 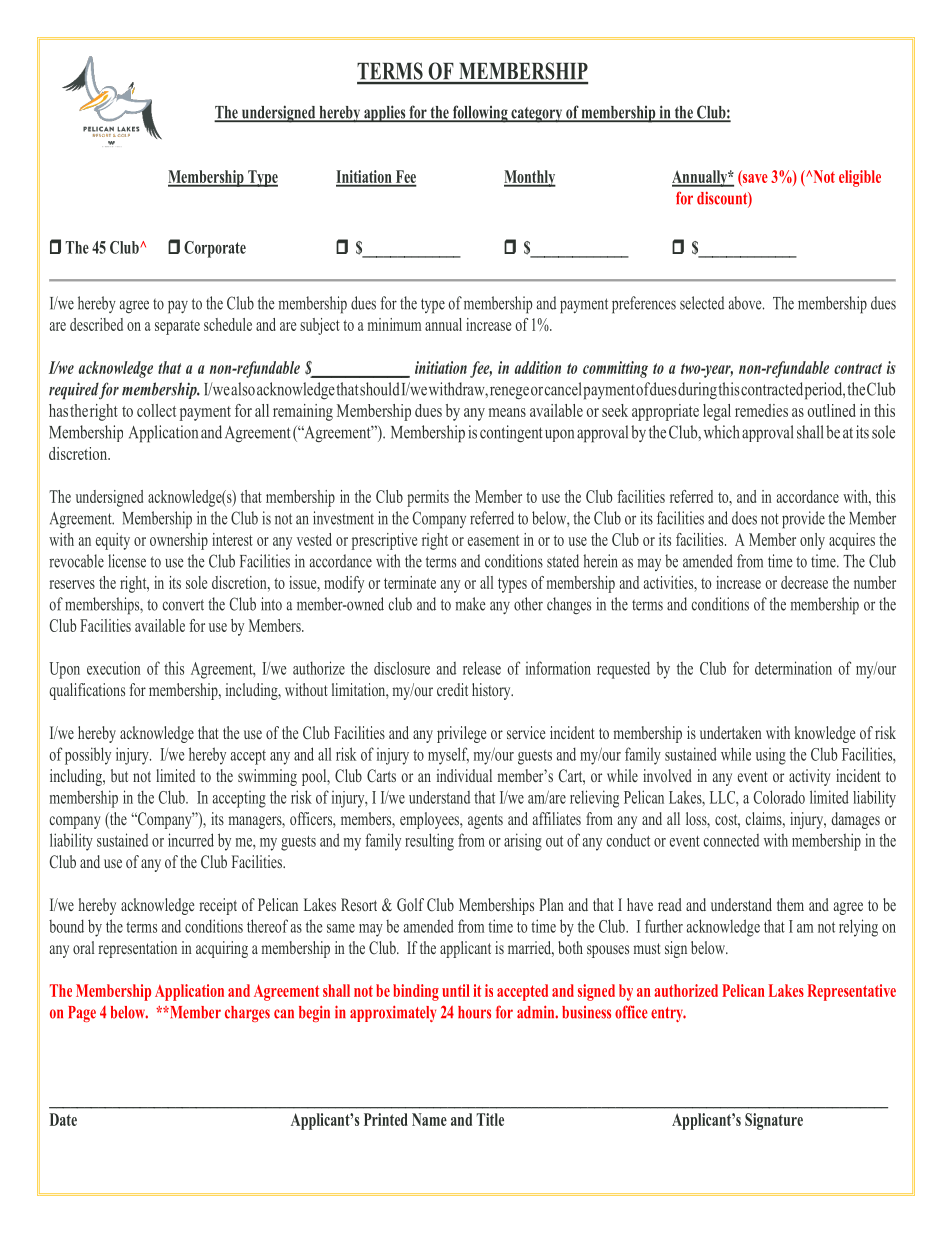 I want to click on remedies, so click(x=761, y=410).
